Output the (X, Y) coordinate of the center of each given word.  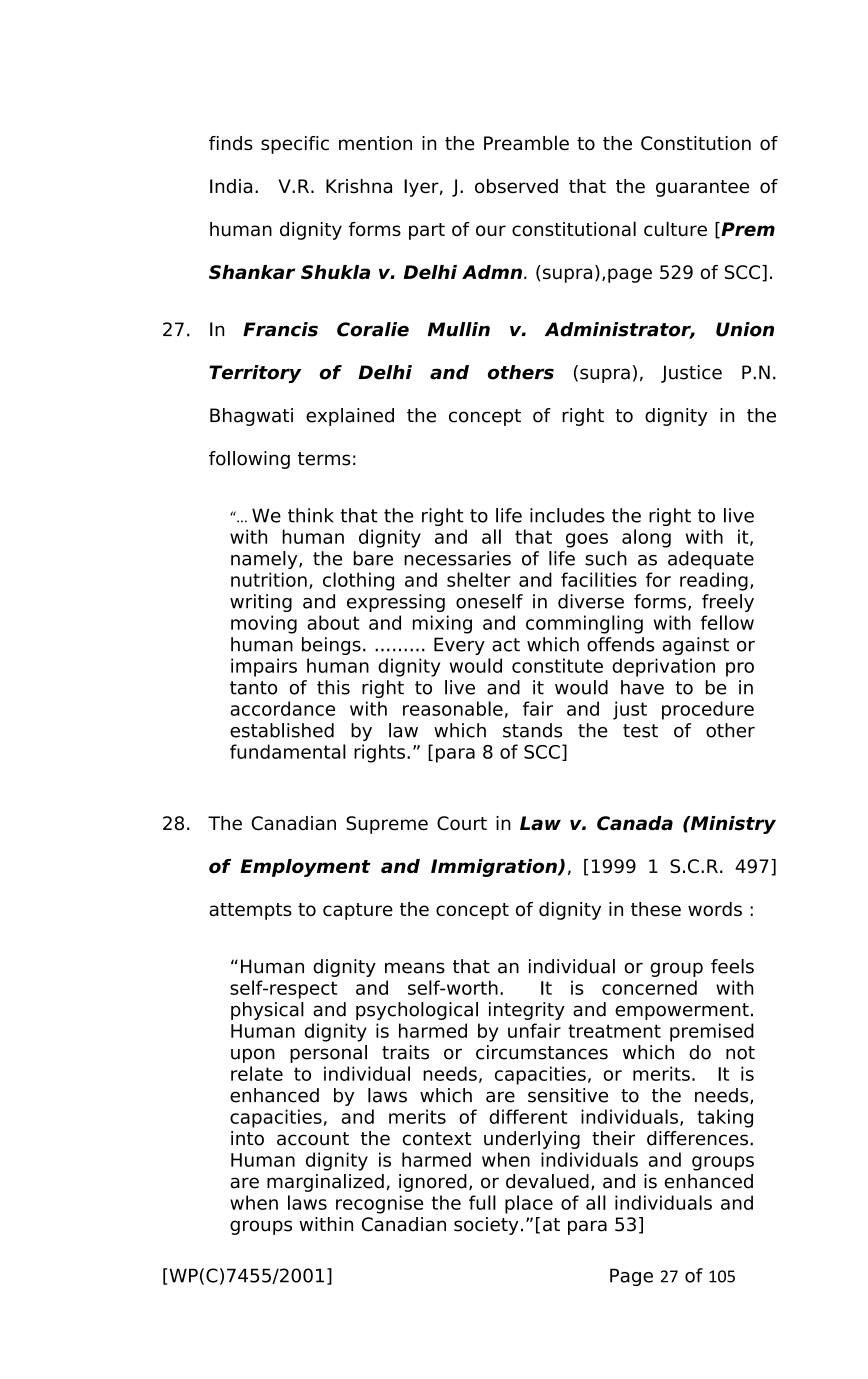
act (506, 645)
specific (295, 145)
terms (324, 459)
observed (516, 186)
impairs (264, 667)
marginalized (325, 1183)
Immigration (495, 868)
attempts (250, 911)
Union (745, 329)
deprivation (663, 667)
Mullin (459, 329)
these (656, 909)
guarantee (702, 188)
